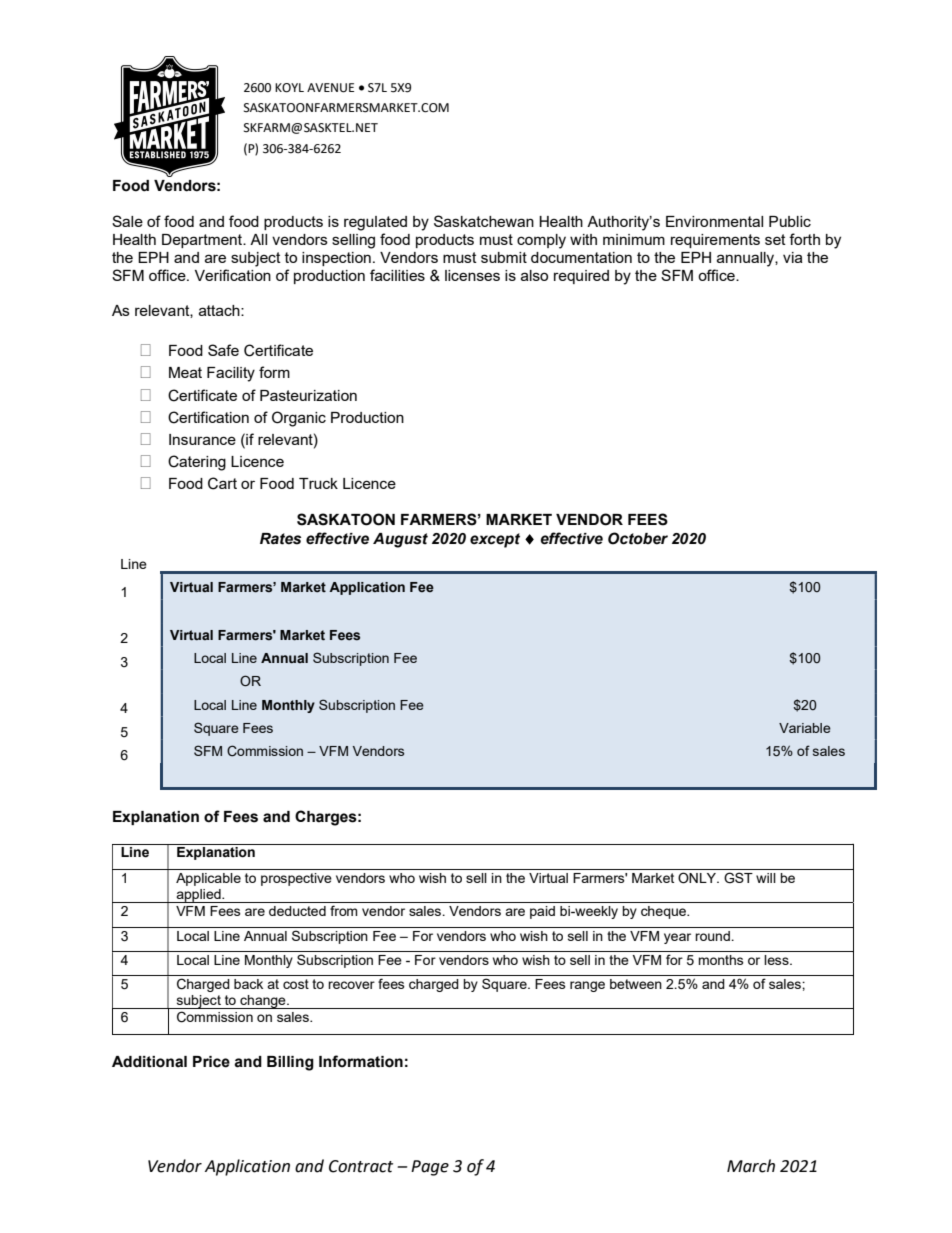 Image resolution: width=952 pixels, height=1233 pixels. What do you see at coordinates (330, 88) in the screenshot?
I see `AVENUE` at bounding box center [330, 88].
